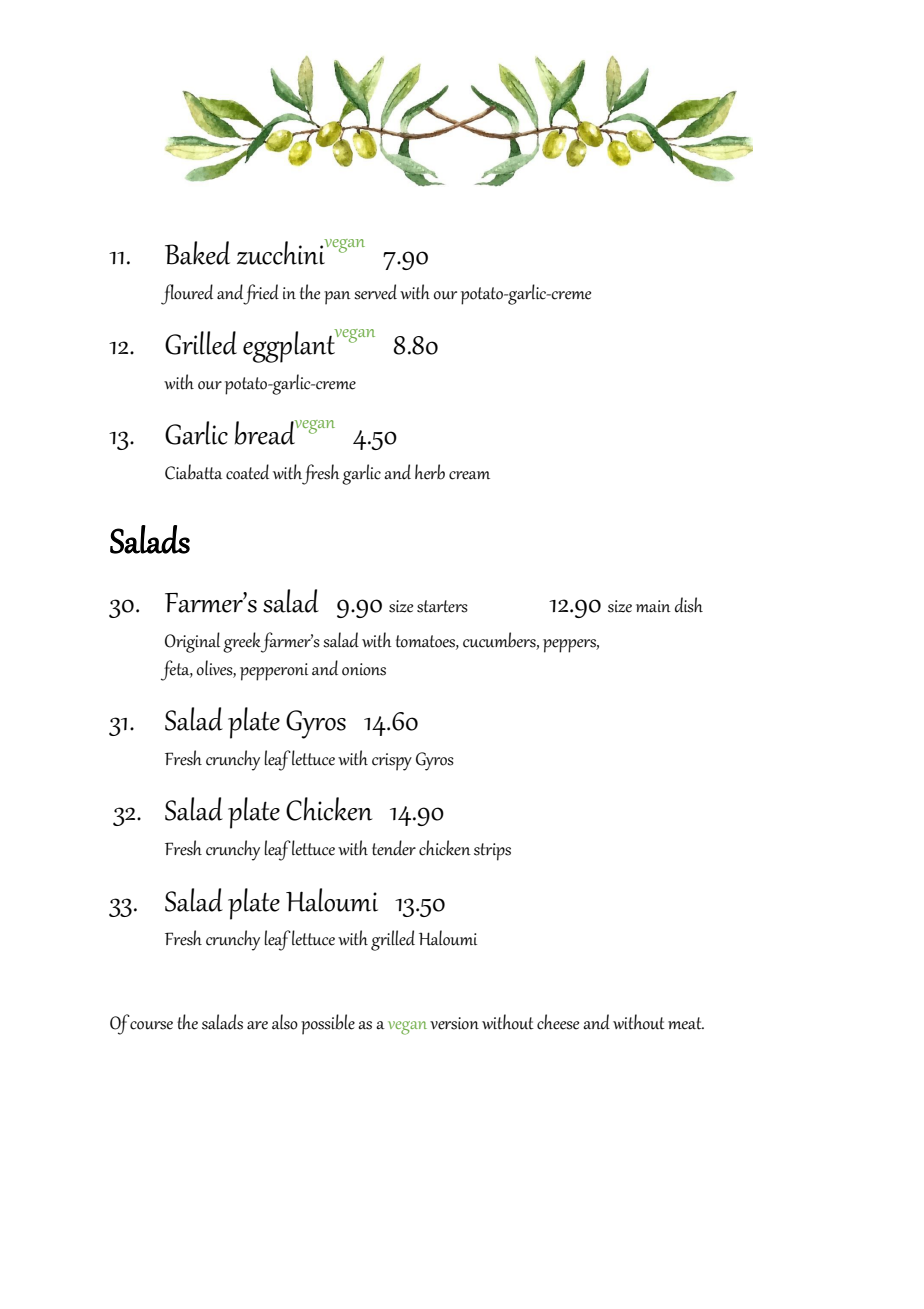 The width and height of the page is (924, 1309). I want to click on are, so click(257, 1025).
